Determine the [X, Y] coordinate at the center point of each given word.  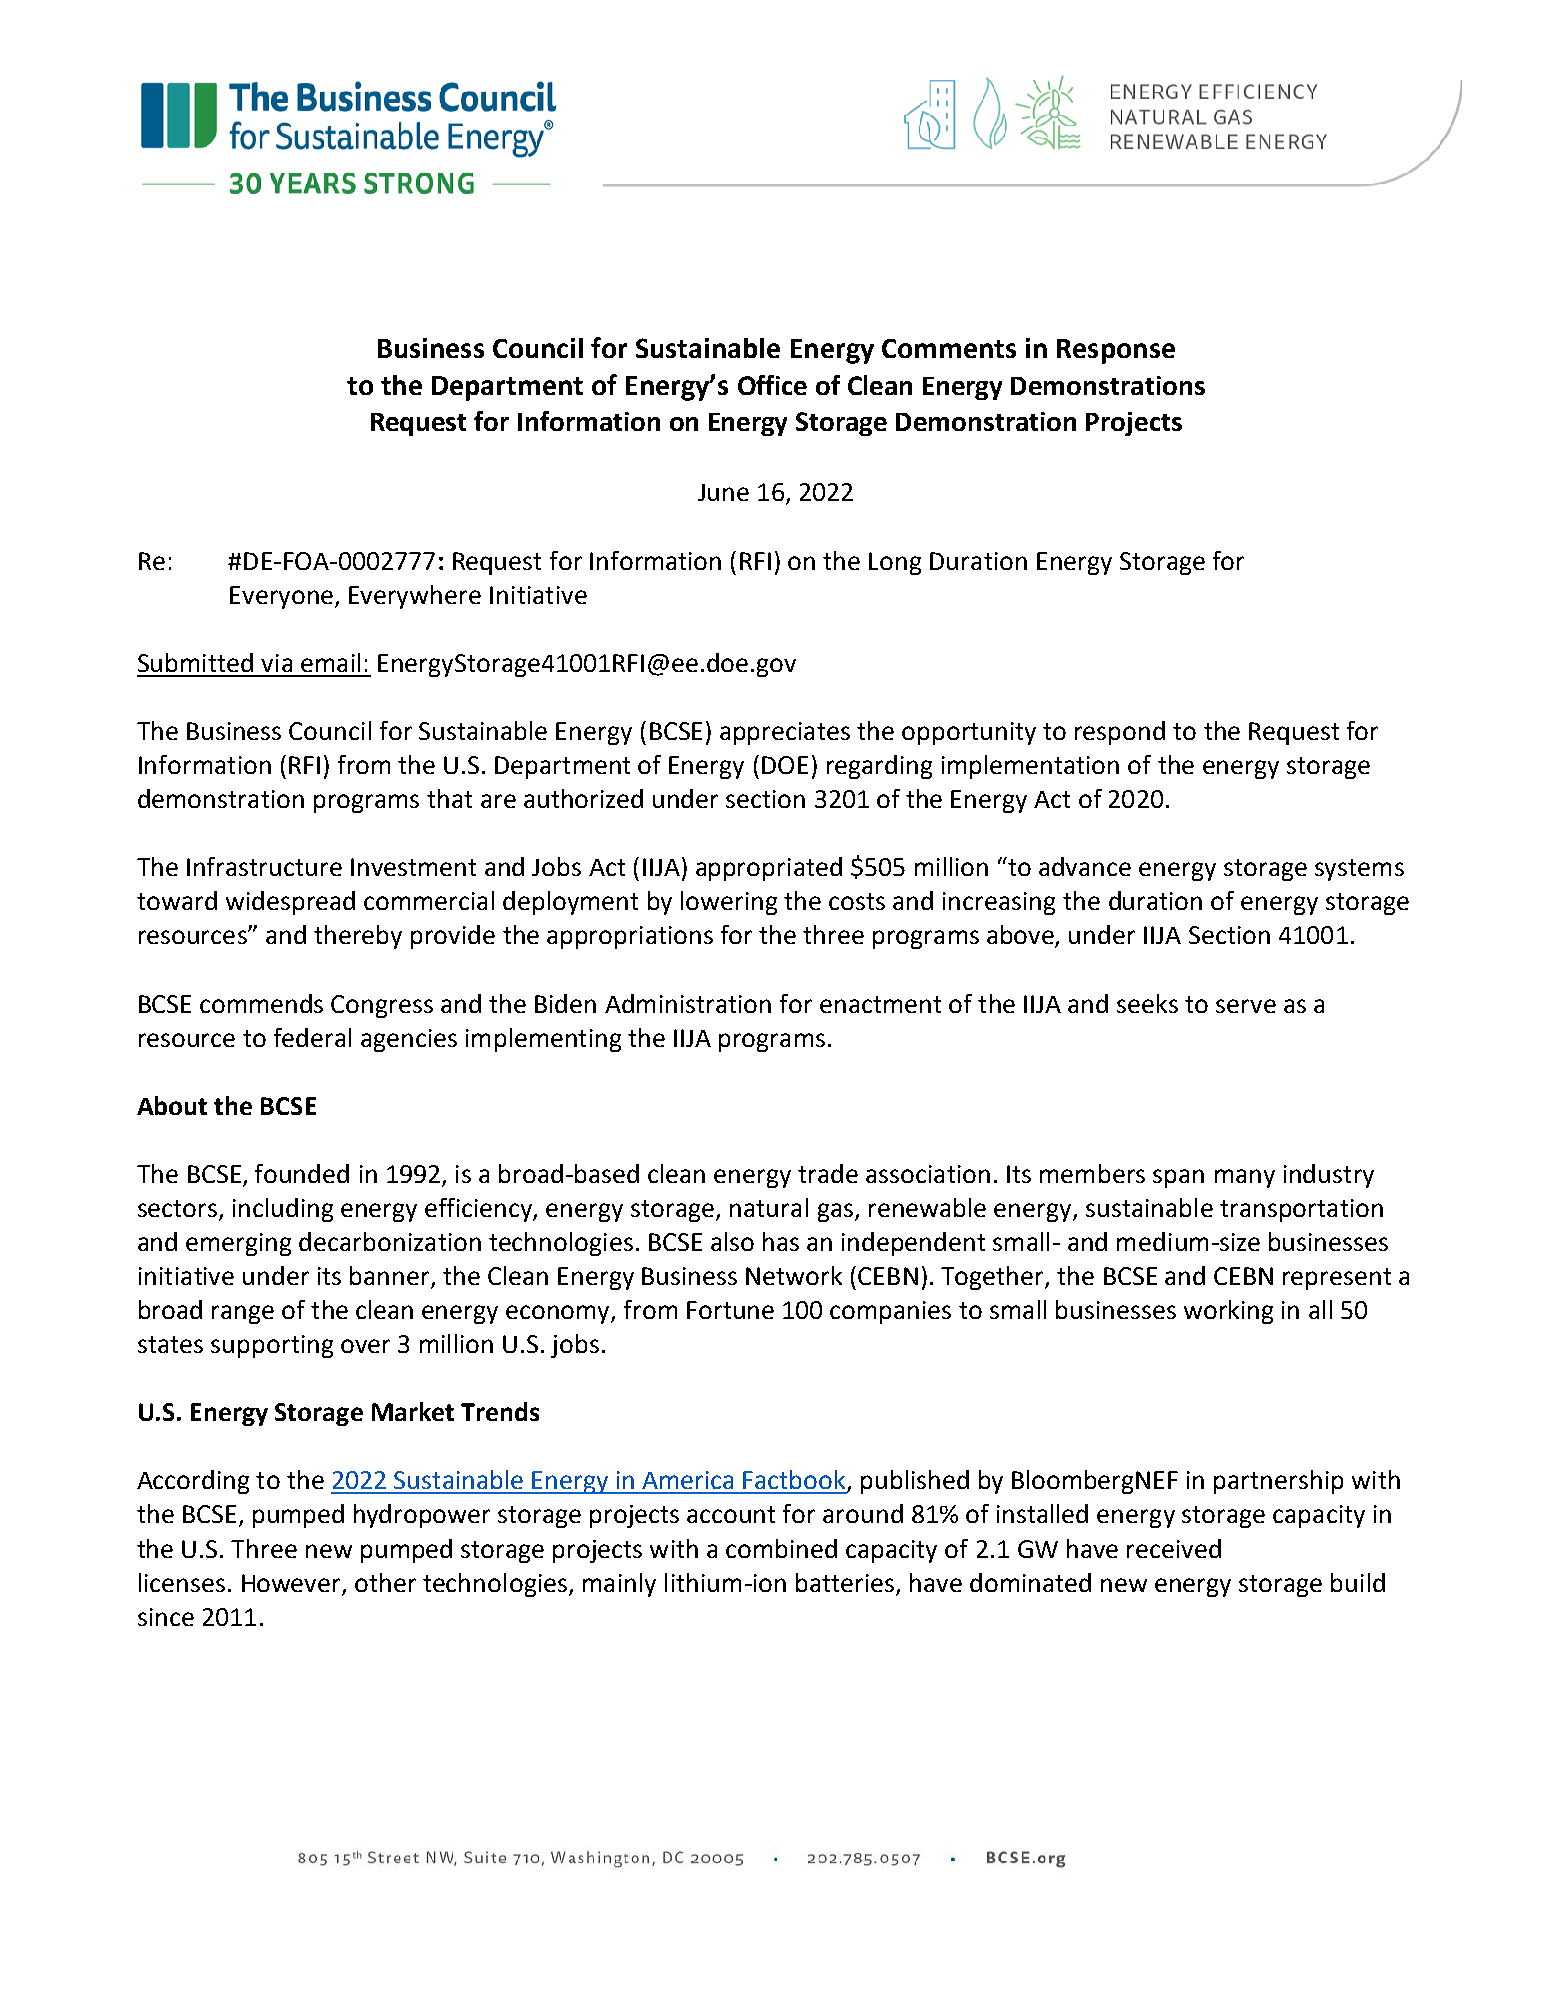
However [291, 1583]
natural [769, 1207]
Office [772, 385]
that [449, 798]
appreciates [785, 733]
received [1174, 1548]
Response [1116, 351]
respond [1120, 733]
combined [781, 1548]
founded [302, 1173]
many [1245, 1178]
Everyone [281, 597]
